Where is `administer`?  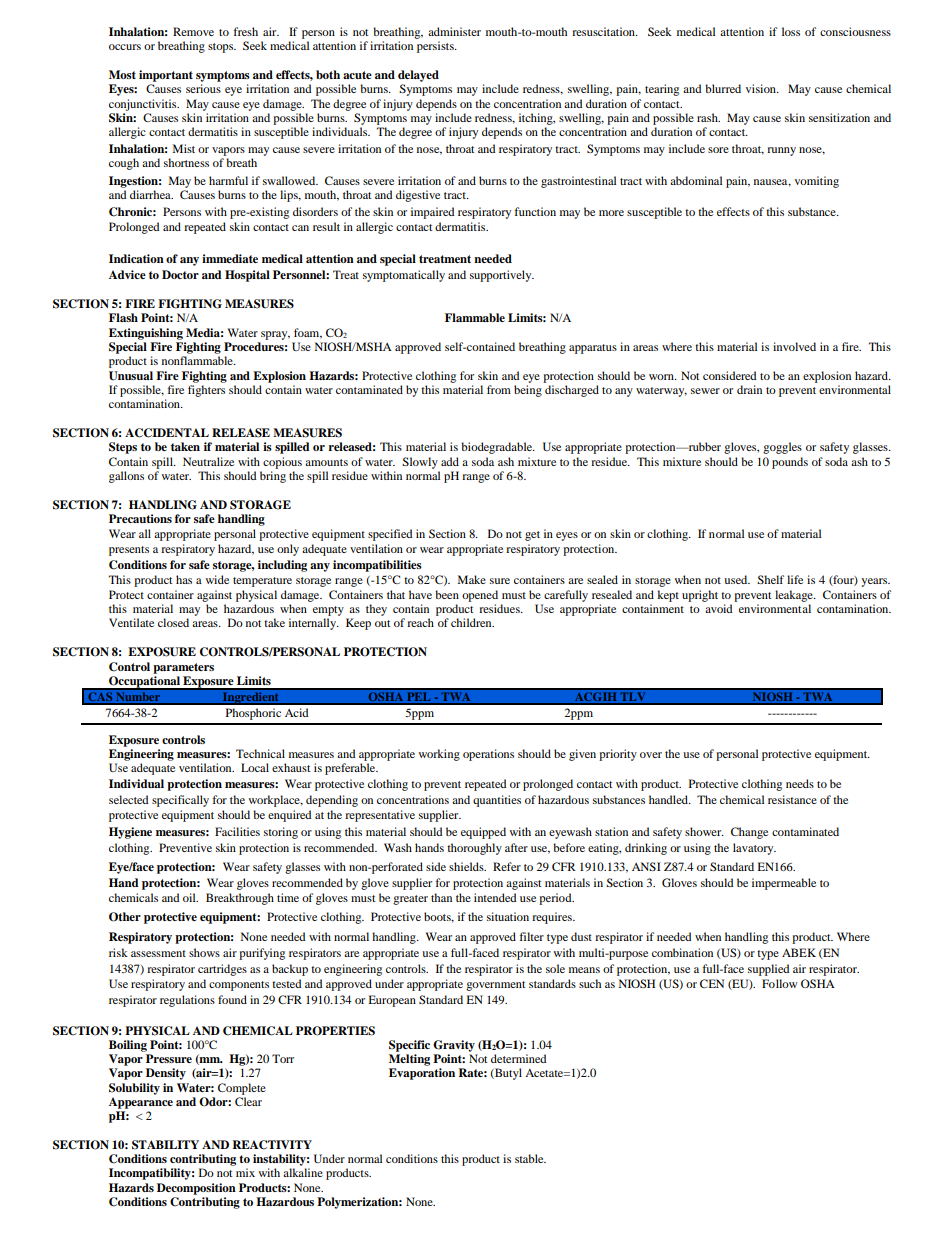 administer is located at coordinates (454, 31).
